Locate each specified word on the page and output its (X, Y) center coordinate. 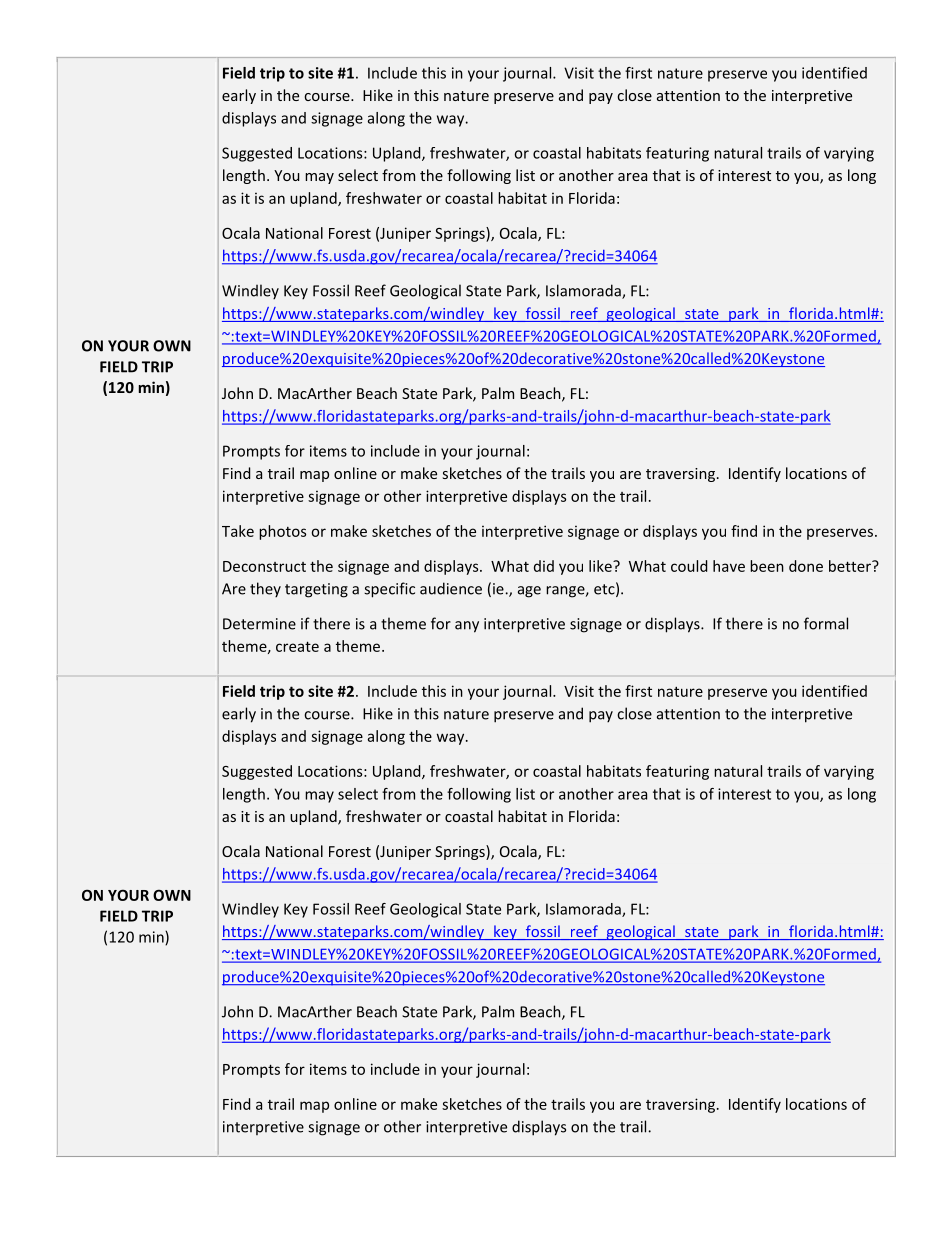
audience (451, 588)
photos (282, 532)
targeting (316, 590)
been (767, 566)
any (467, 627)
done (806, 566)
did (544, 566)
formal (826, 623)
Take (238, 531)
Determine (259, 624)
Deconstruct (264, 566)
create (297, 646)
